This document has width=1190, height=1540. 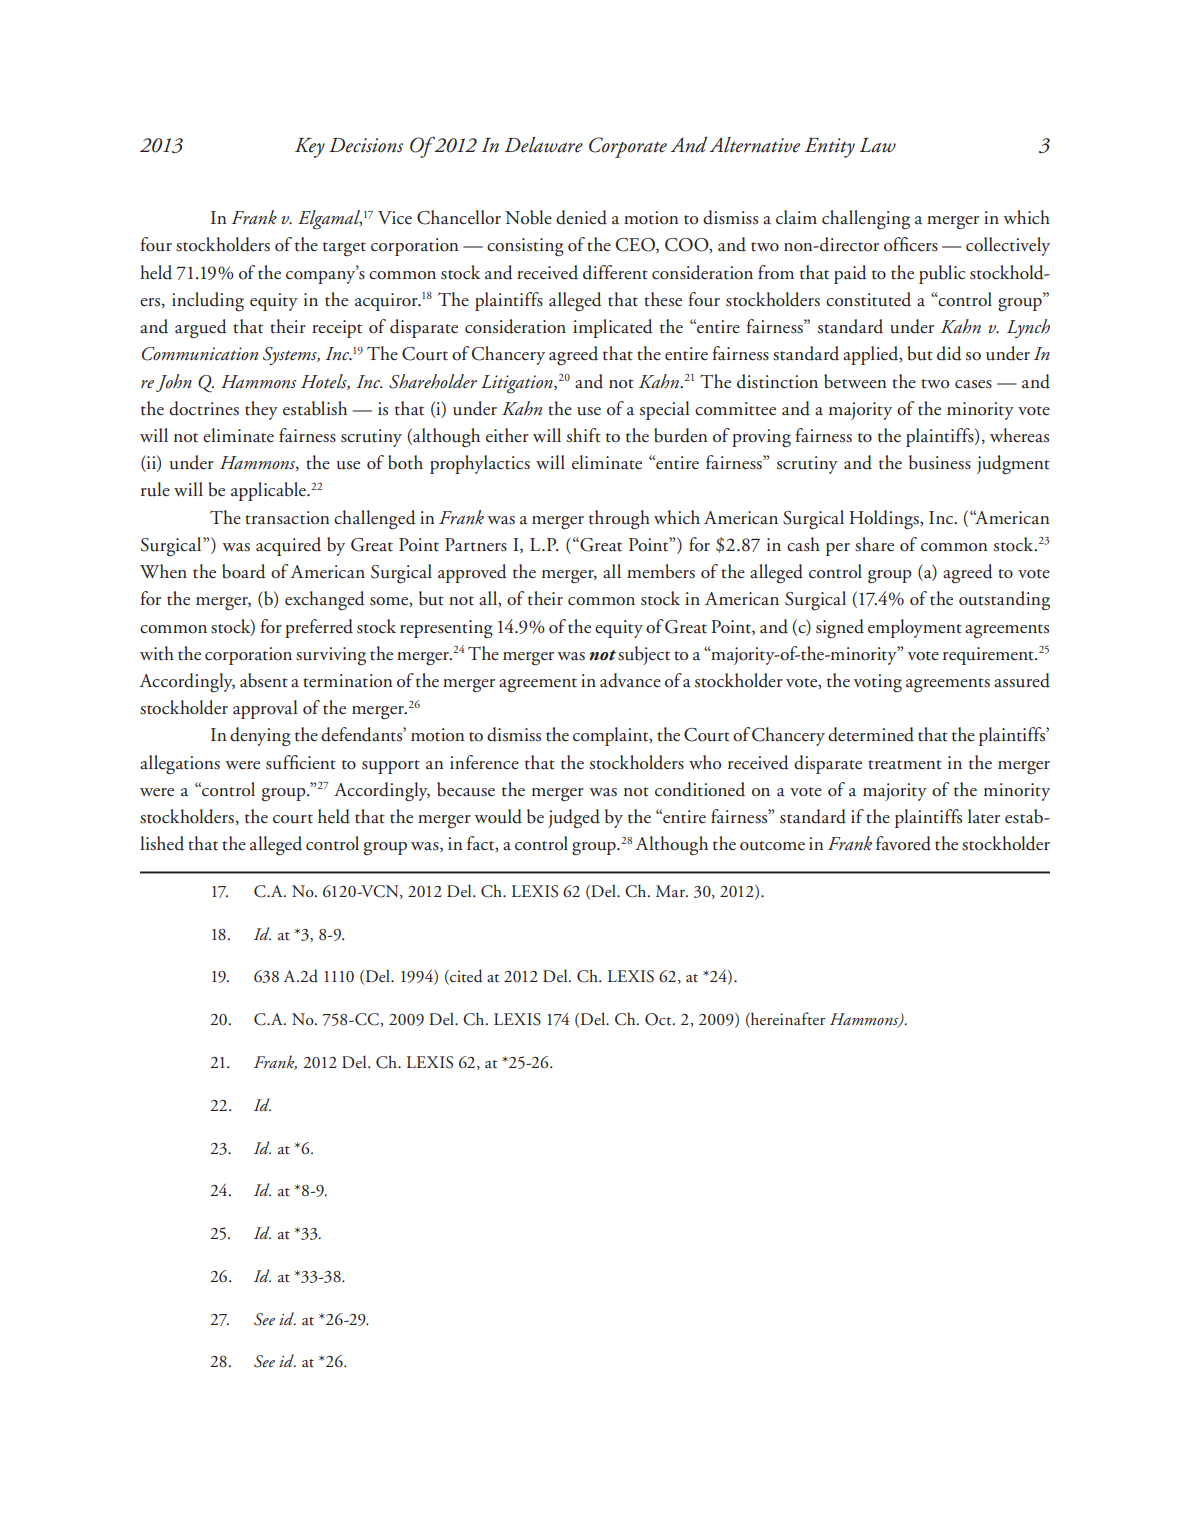 I want to click on board, so click(x=244, y=571).
